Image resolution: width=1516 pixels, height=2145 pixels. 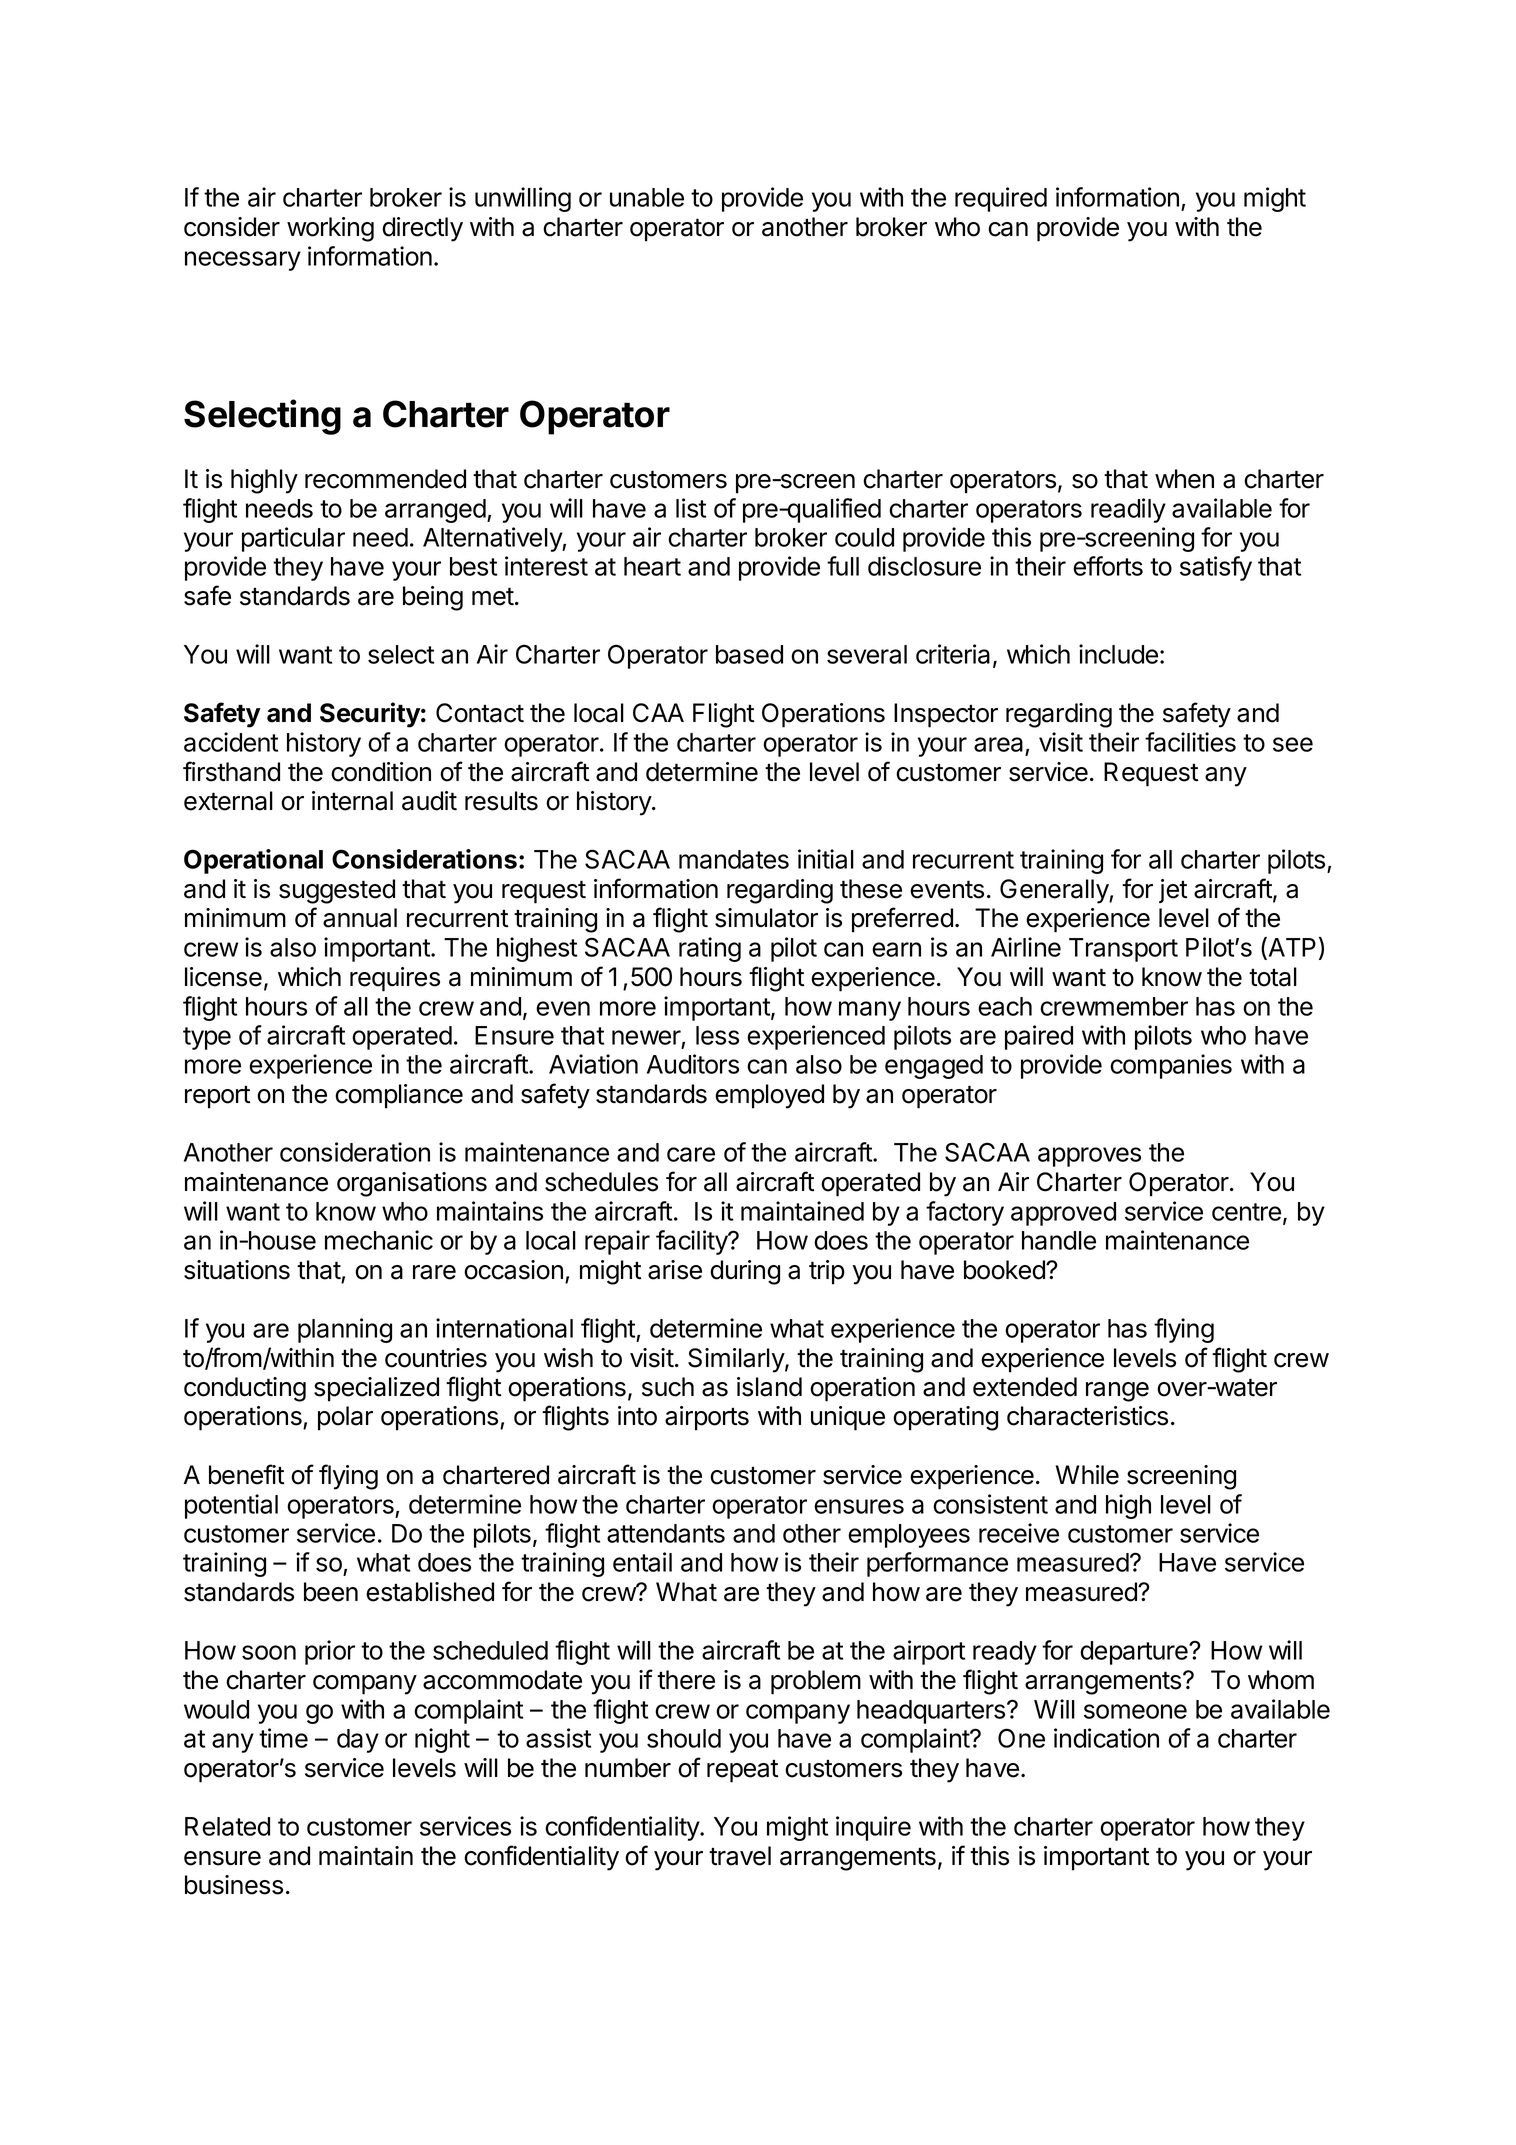 I want to click on working, so click(x=330, y=229).
